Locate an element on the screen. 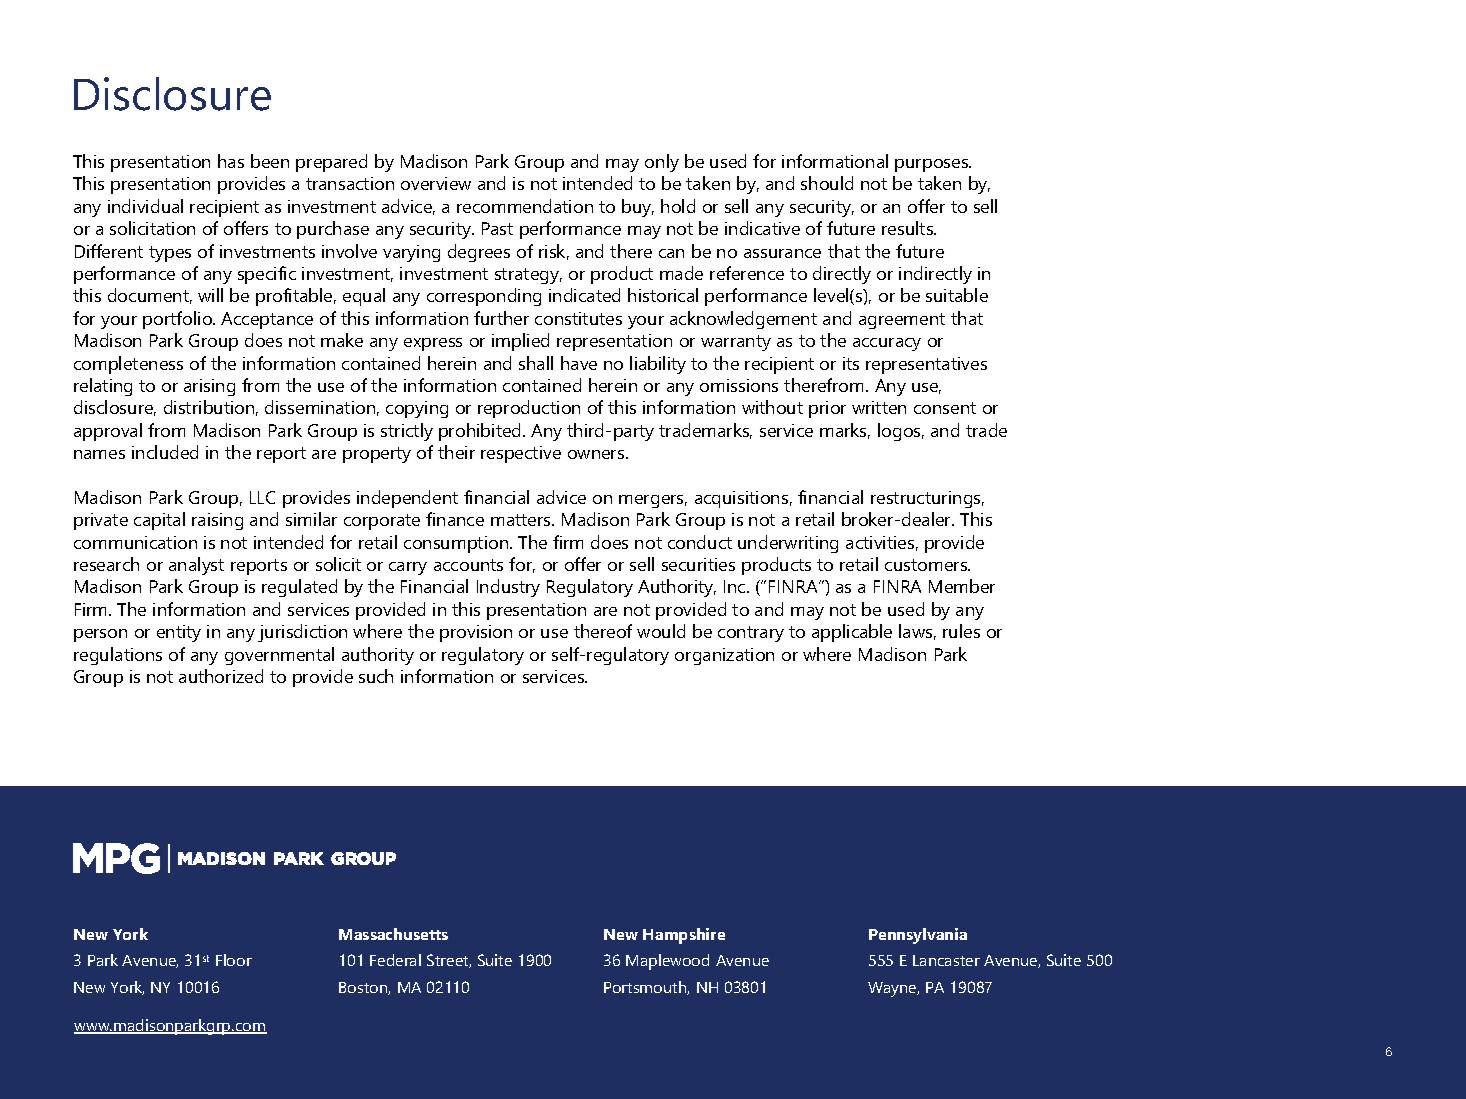  recommendation is located at coordinates (525, 206).
